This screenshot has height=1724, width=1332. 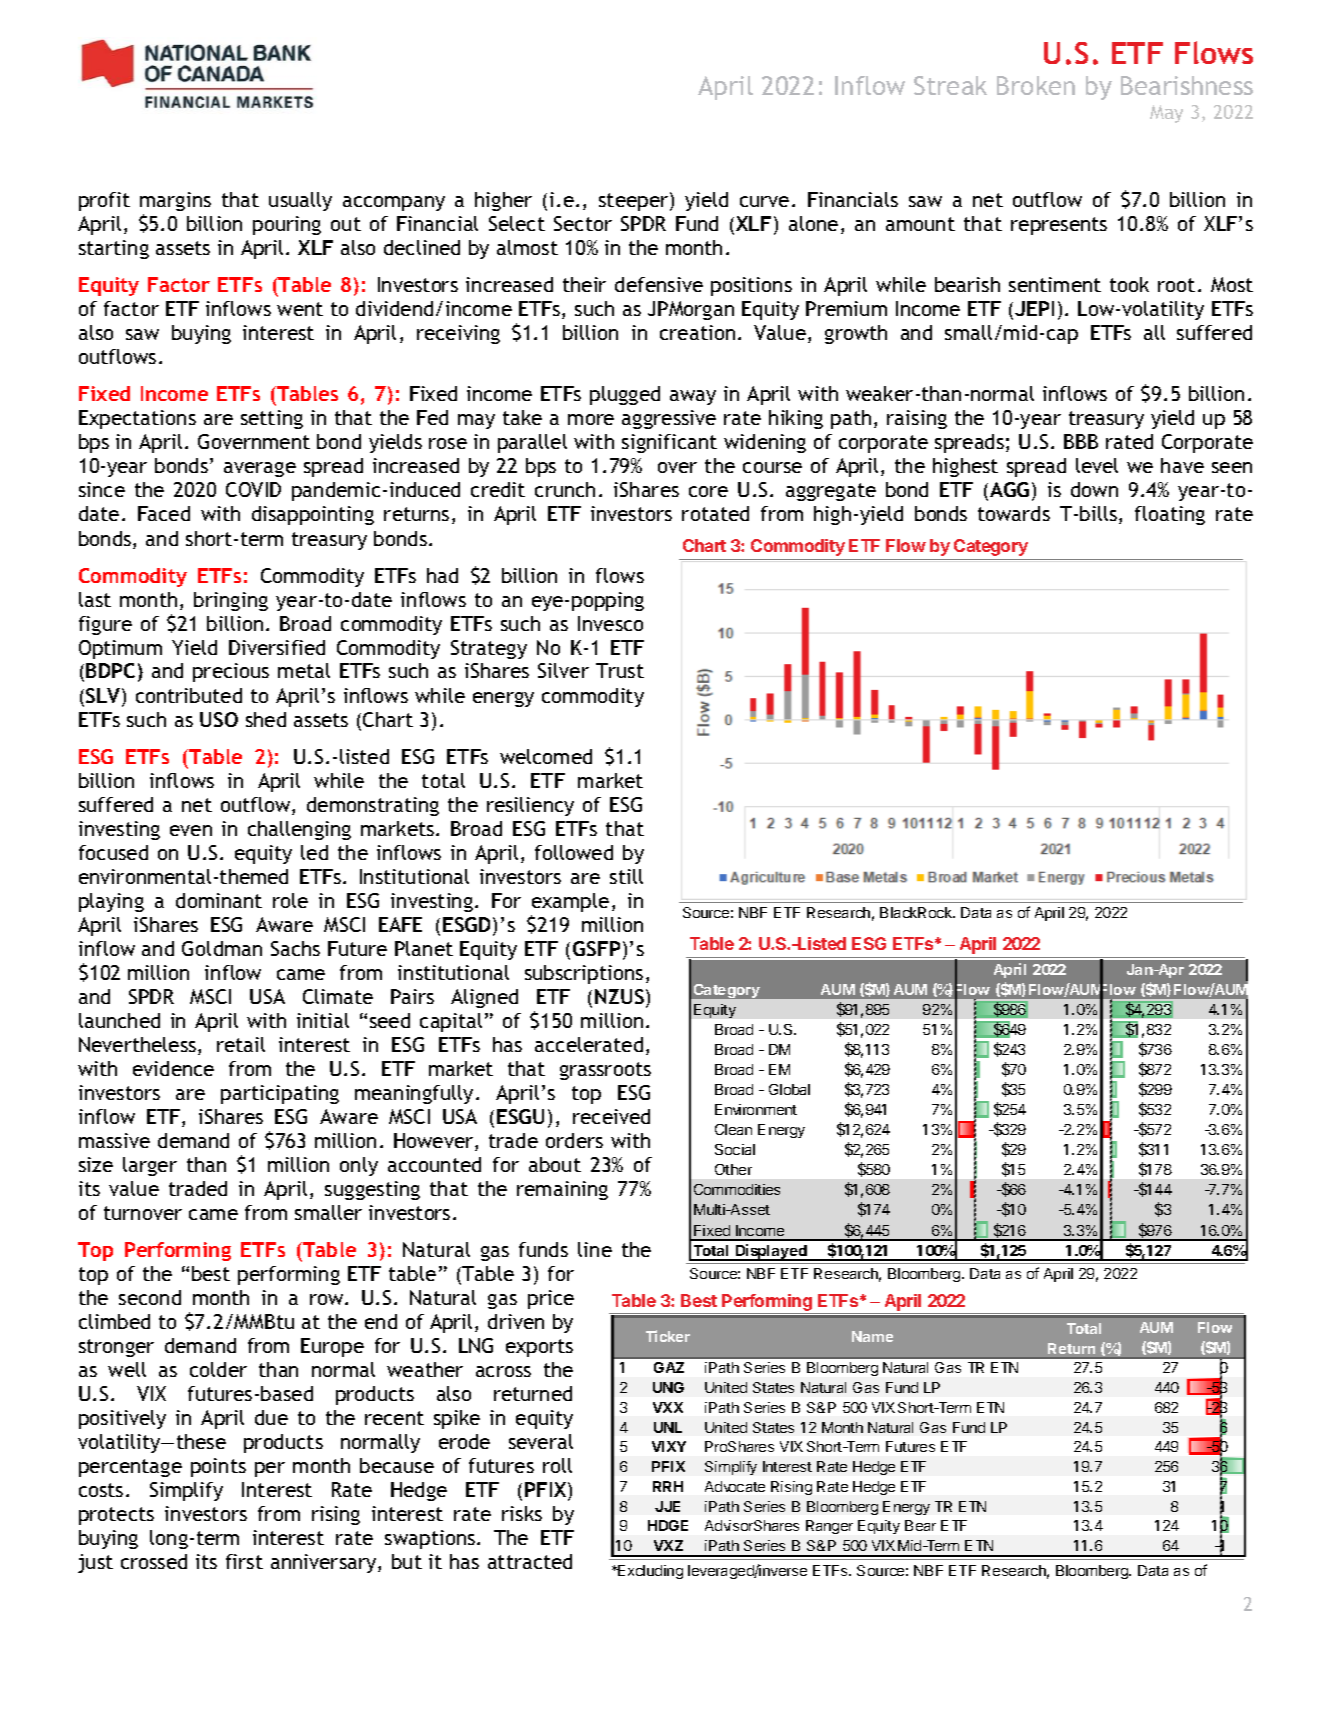 What do you see at coordinates (626, 876) in the screenshot?
I see `still` at bounding box center [626, 876].
